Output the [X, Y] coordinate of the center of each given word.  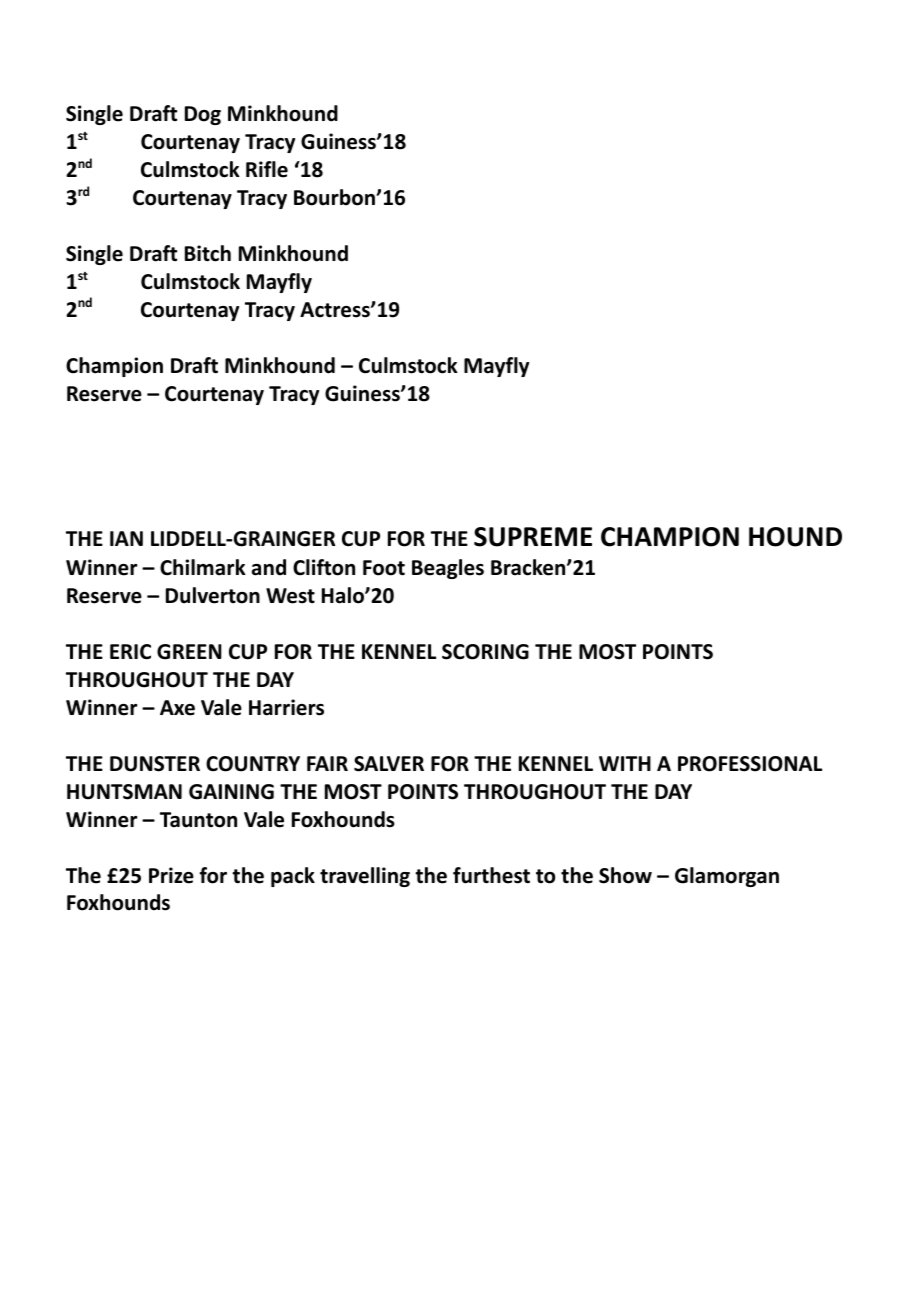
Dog [203, 115]
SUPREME [533, 537]
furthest [491, 875]
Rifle [267, 169]
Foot [384, 568]
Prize [171, 875]
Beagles [448, 569]
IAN [126, 538]
